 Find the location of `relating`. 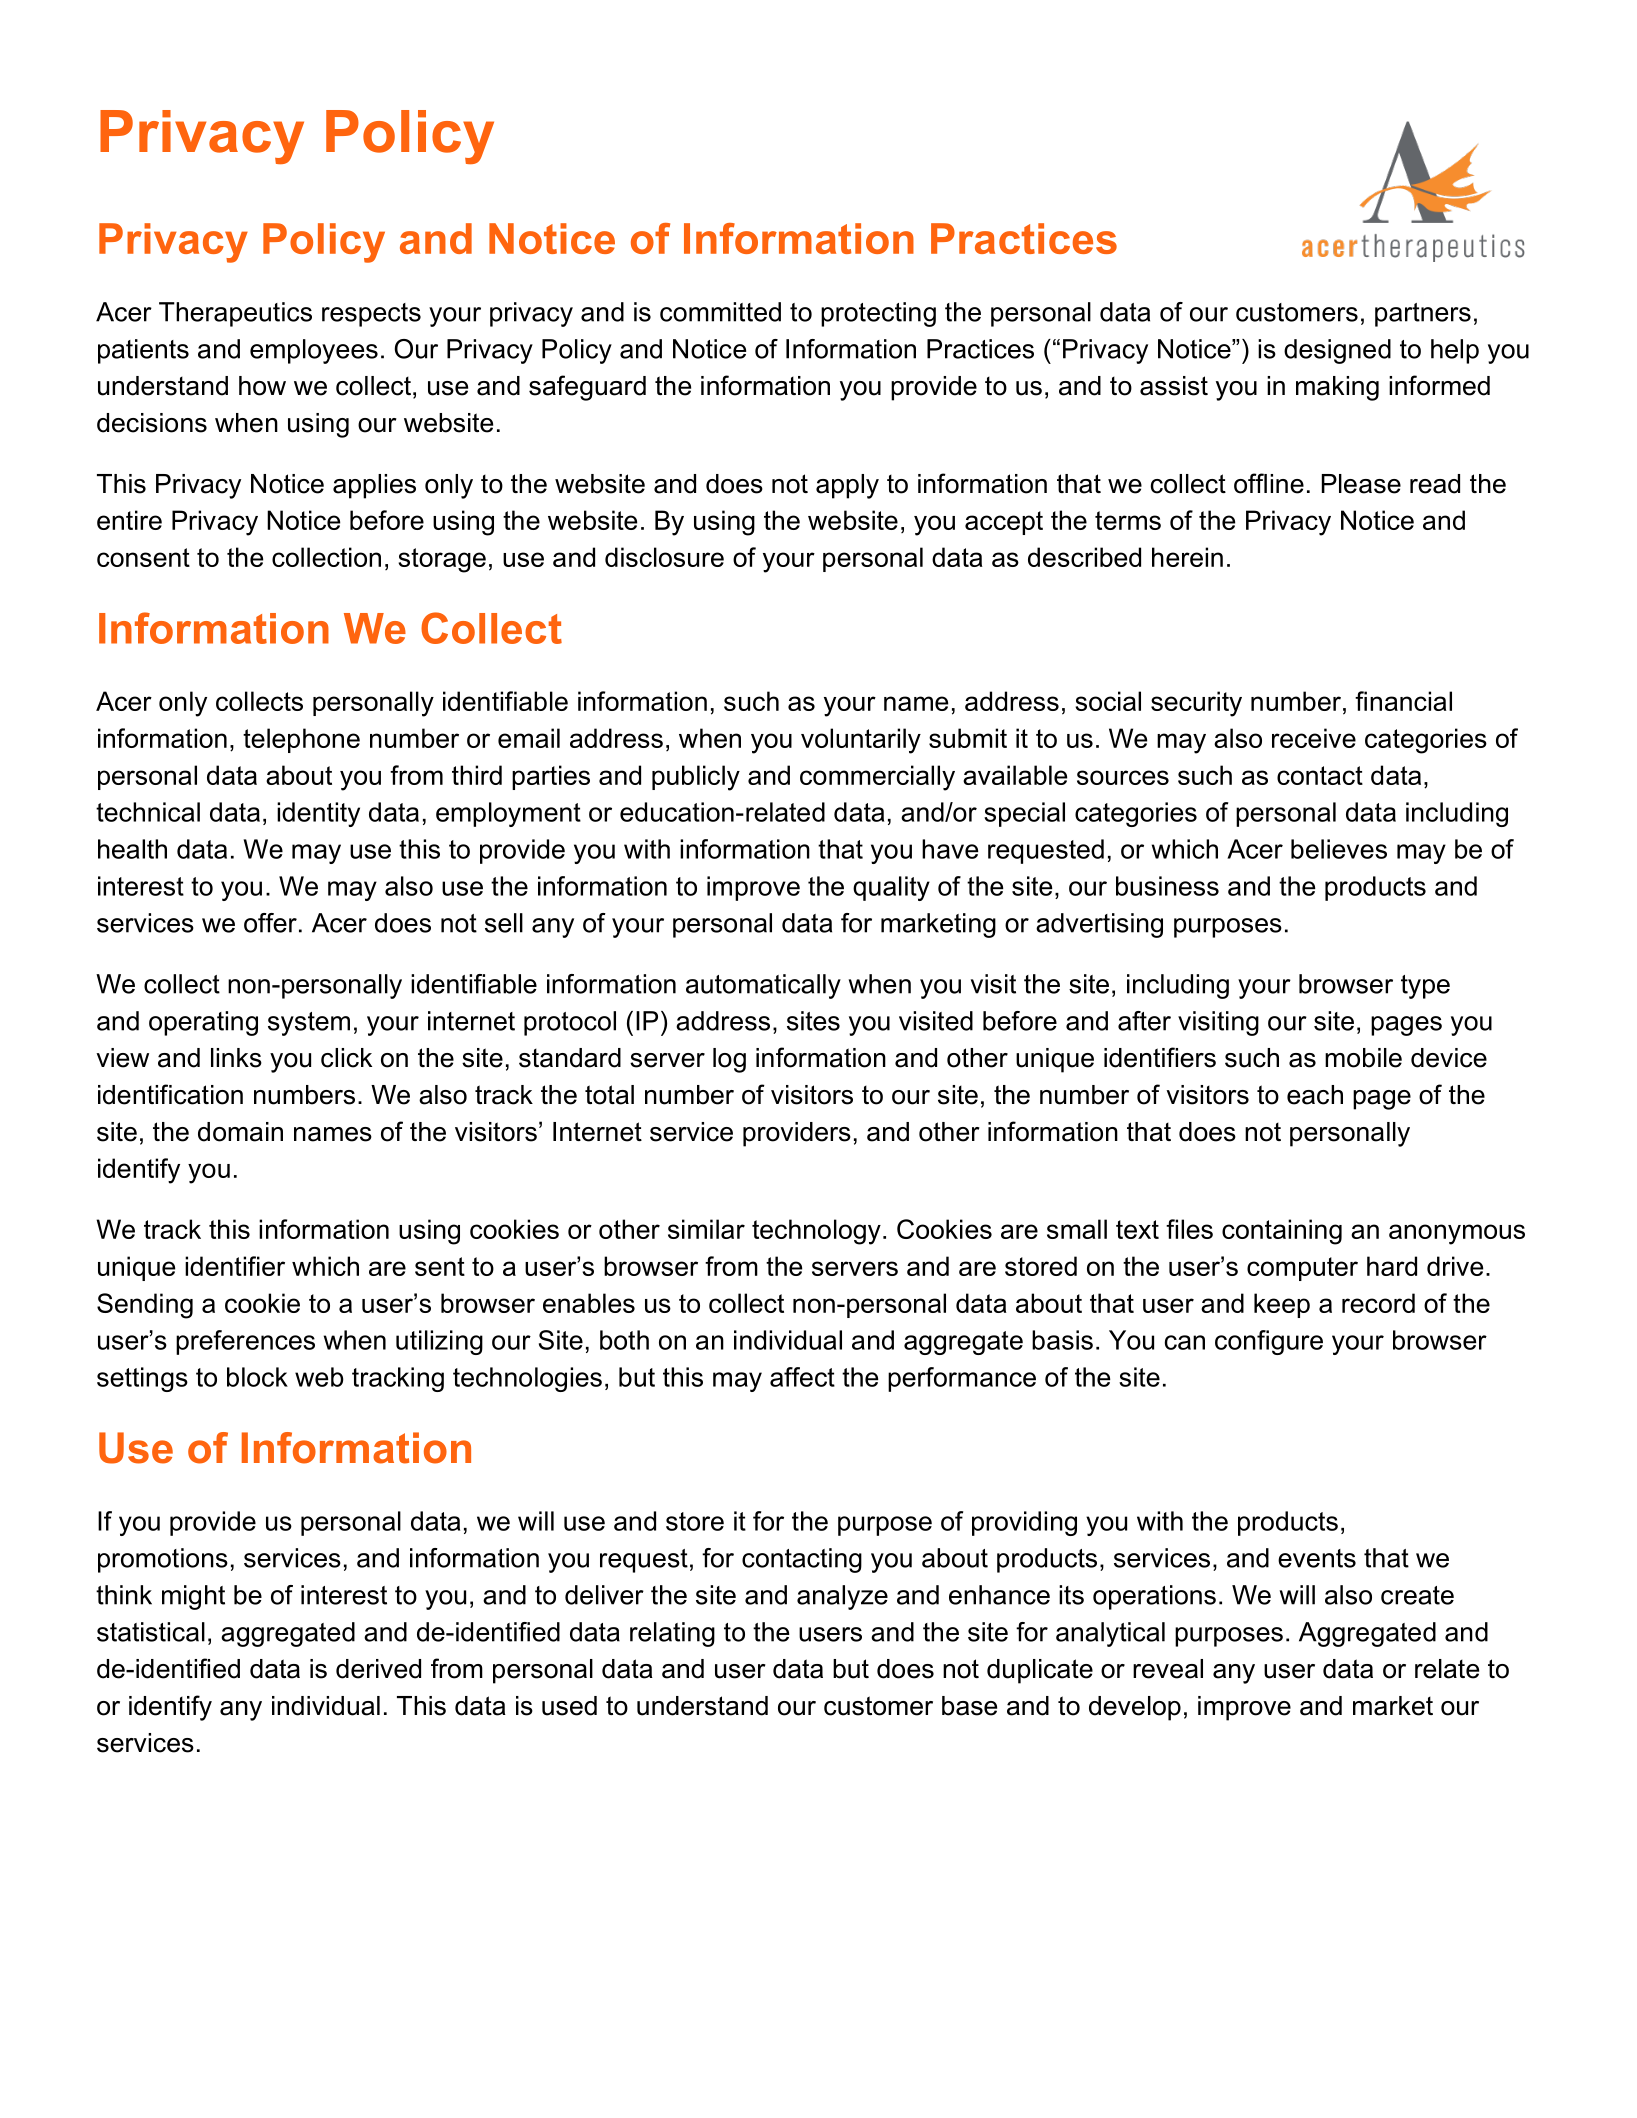

relating is located at coordinates (672, 1634).
